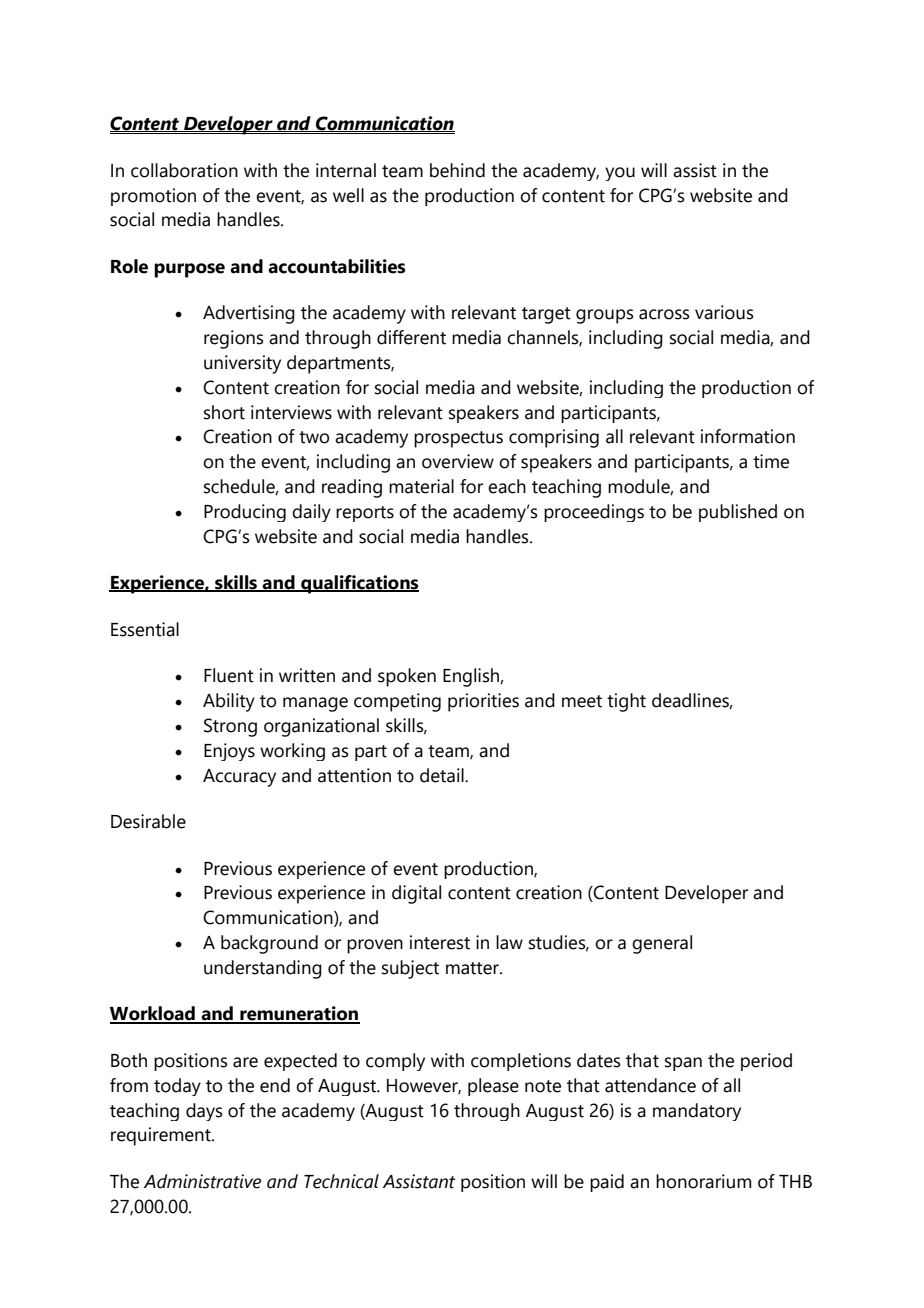 The width and height of the screenshot is (924, 1308). What do you see at coordinates (245, 513) in the screenshot?
I see `Producing` at bounding box center [245, 513].
